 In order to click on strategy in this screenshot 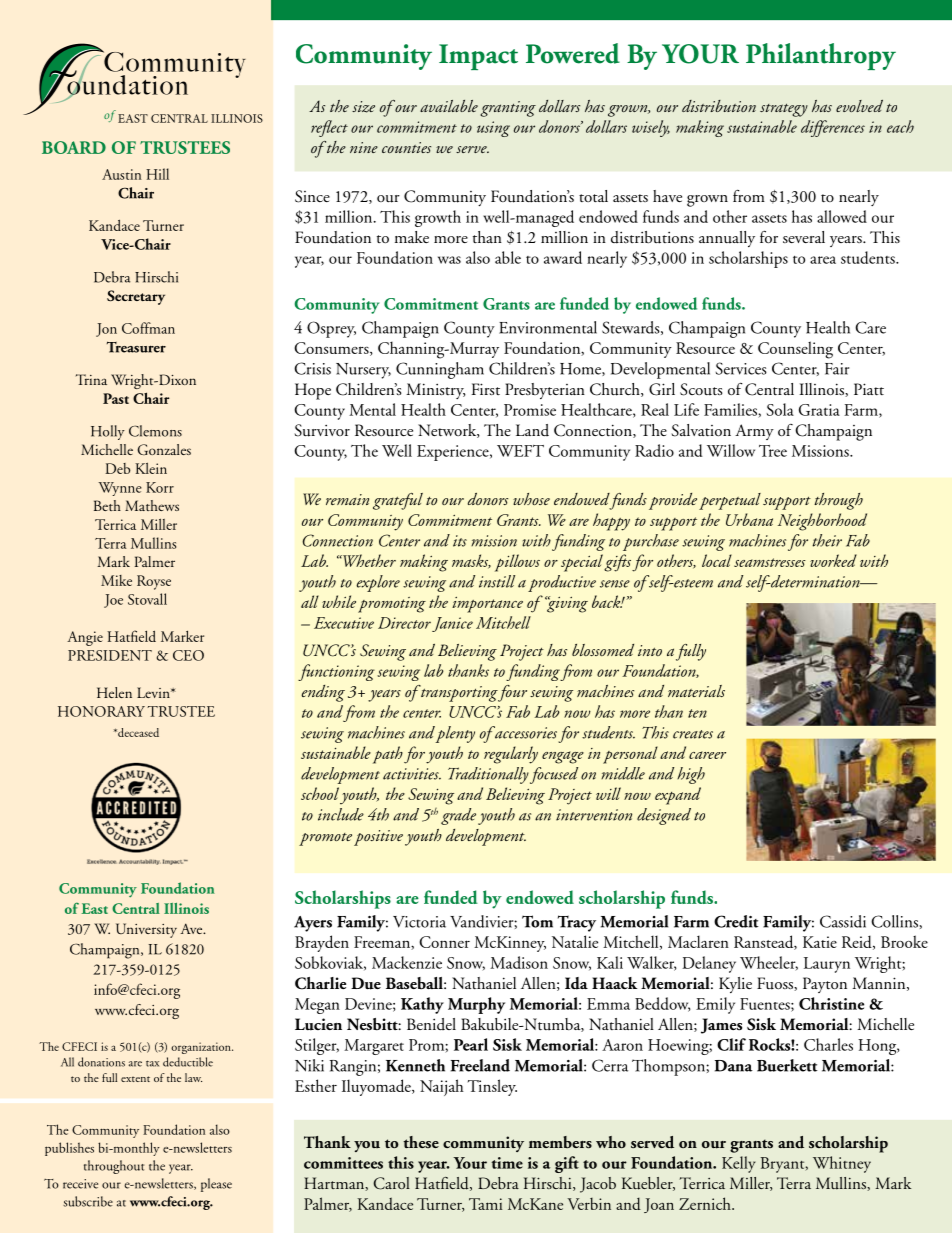, I will do `click(784, 110)`.
